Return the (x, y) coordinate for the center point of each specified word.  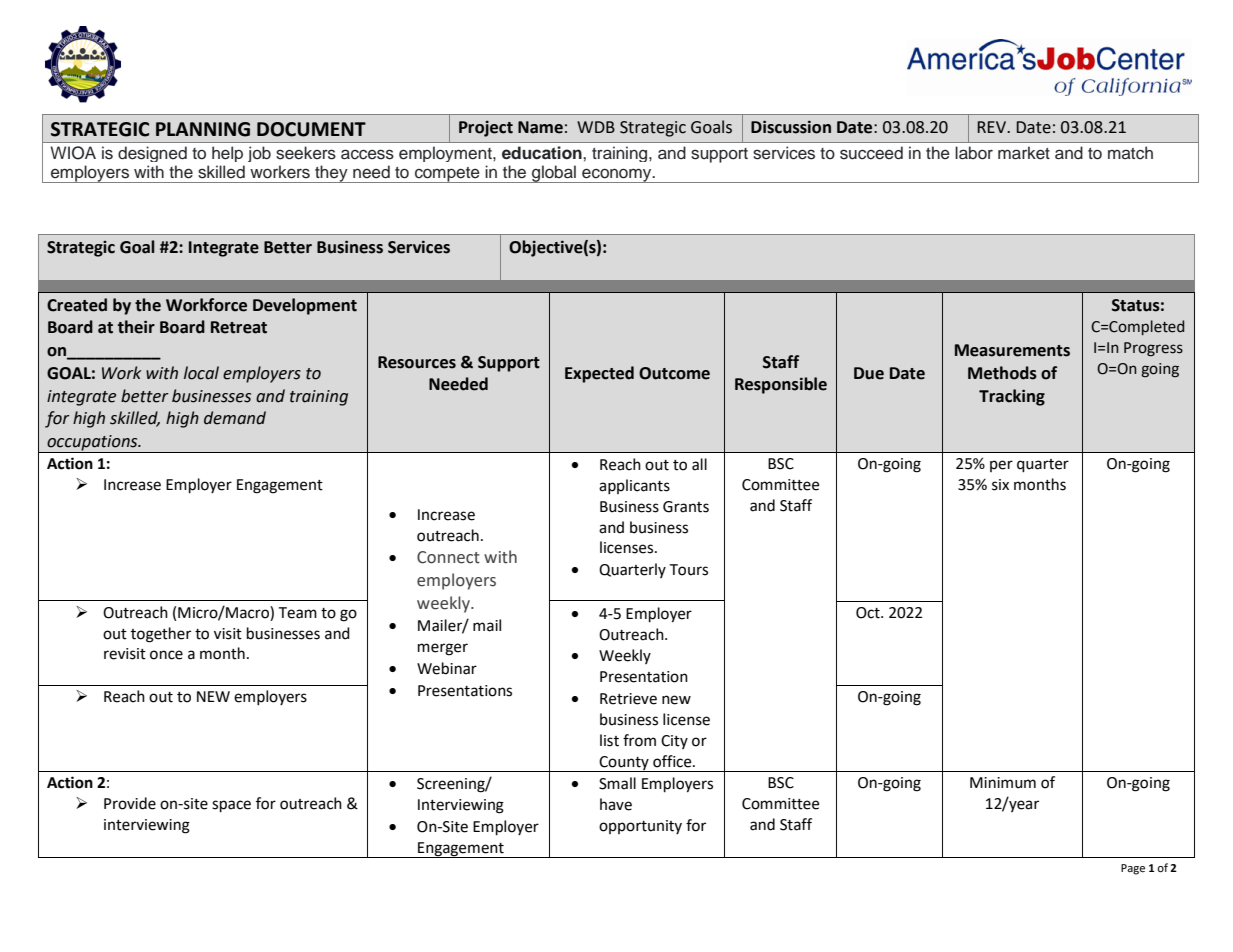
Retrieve (628, 699)
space (231, 806)
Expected (599, 374)
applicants (634, 486)
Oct (869, 613)
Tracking (1012, 397)
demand (235, 418)
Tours (688, 570)
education (543, 153)
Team (297, 613)
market (1024, 153)
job (259, 154)
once (166, 655)
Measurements (1012, 350)
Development (305, 306)
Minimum (1003, 783)
